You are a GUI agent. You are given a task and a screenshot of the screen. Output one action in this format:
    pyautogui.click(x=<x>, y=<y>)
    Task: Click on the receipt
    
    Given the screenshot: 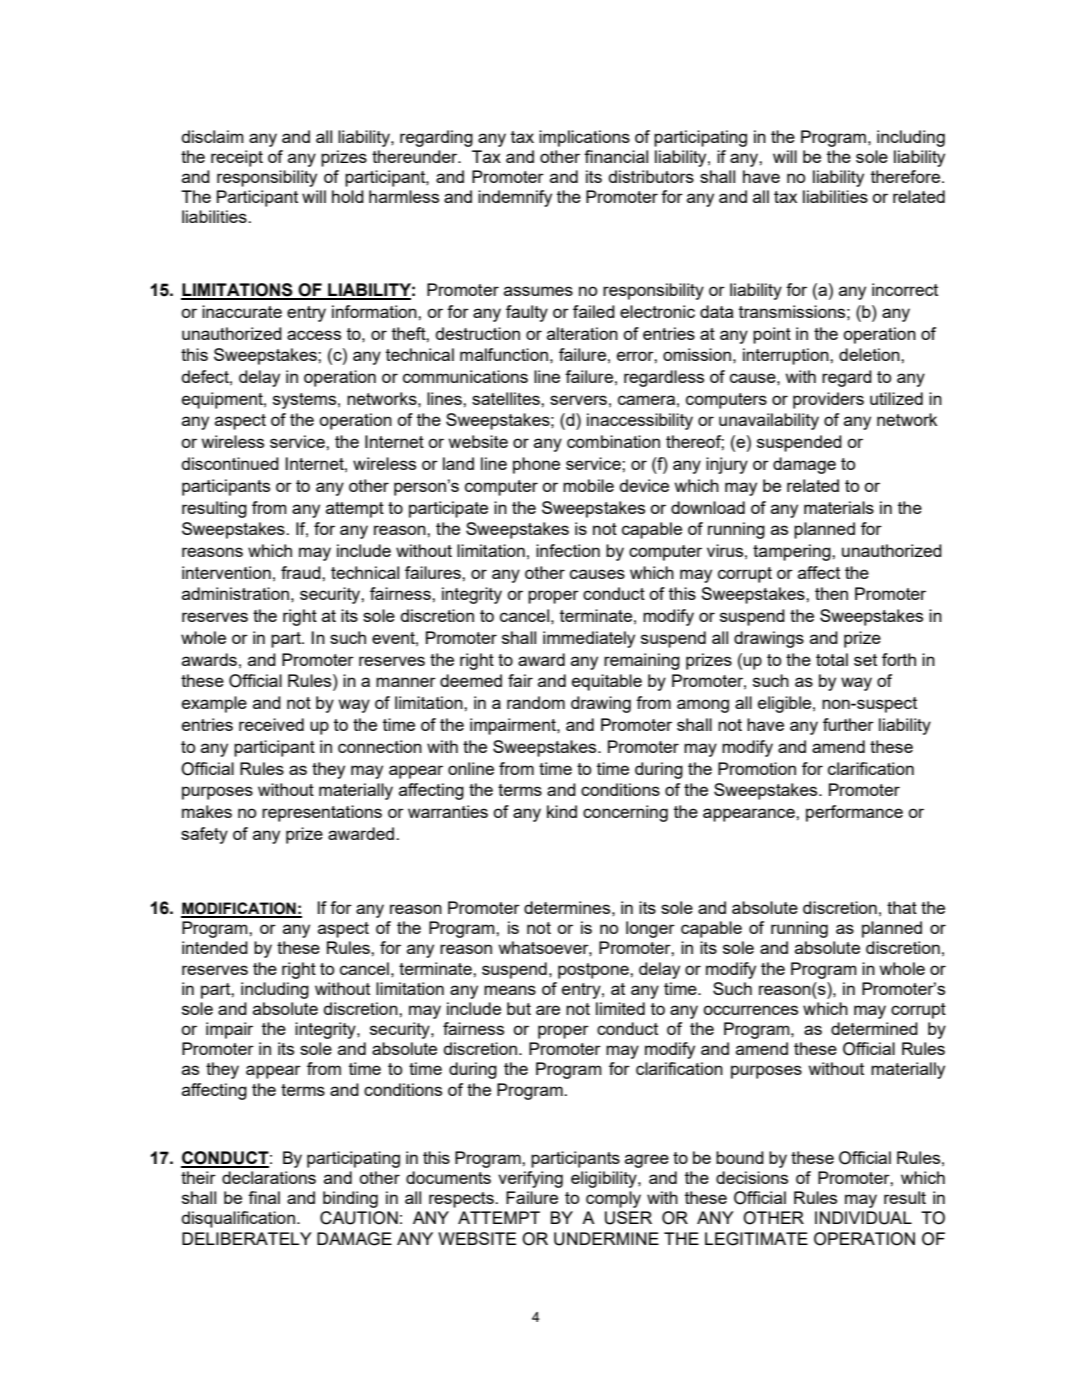 What is the action you would take?
    pyautogui.click(x=237, y=158)
